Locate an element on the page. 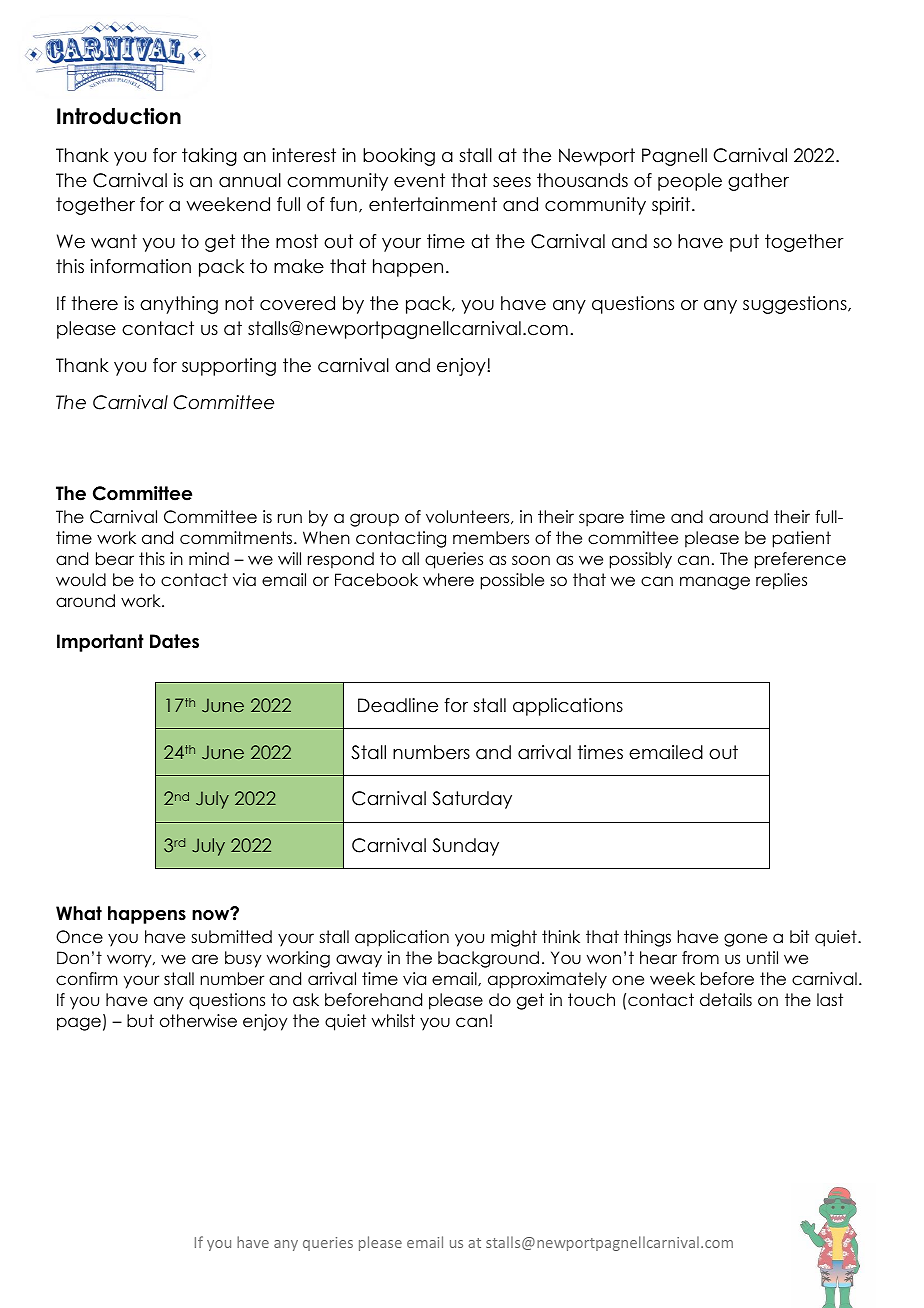  mind is located at coordinates (209, 559).
